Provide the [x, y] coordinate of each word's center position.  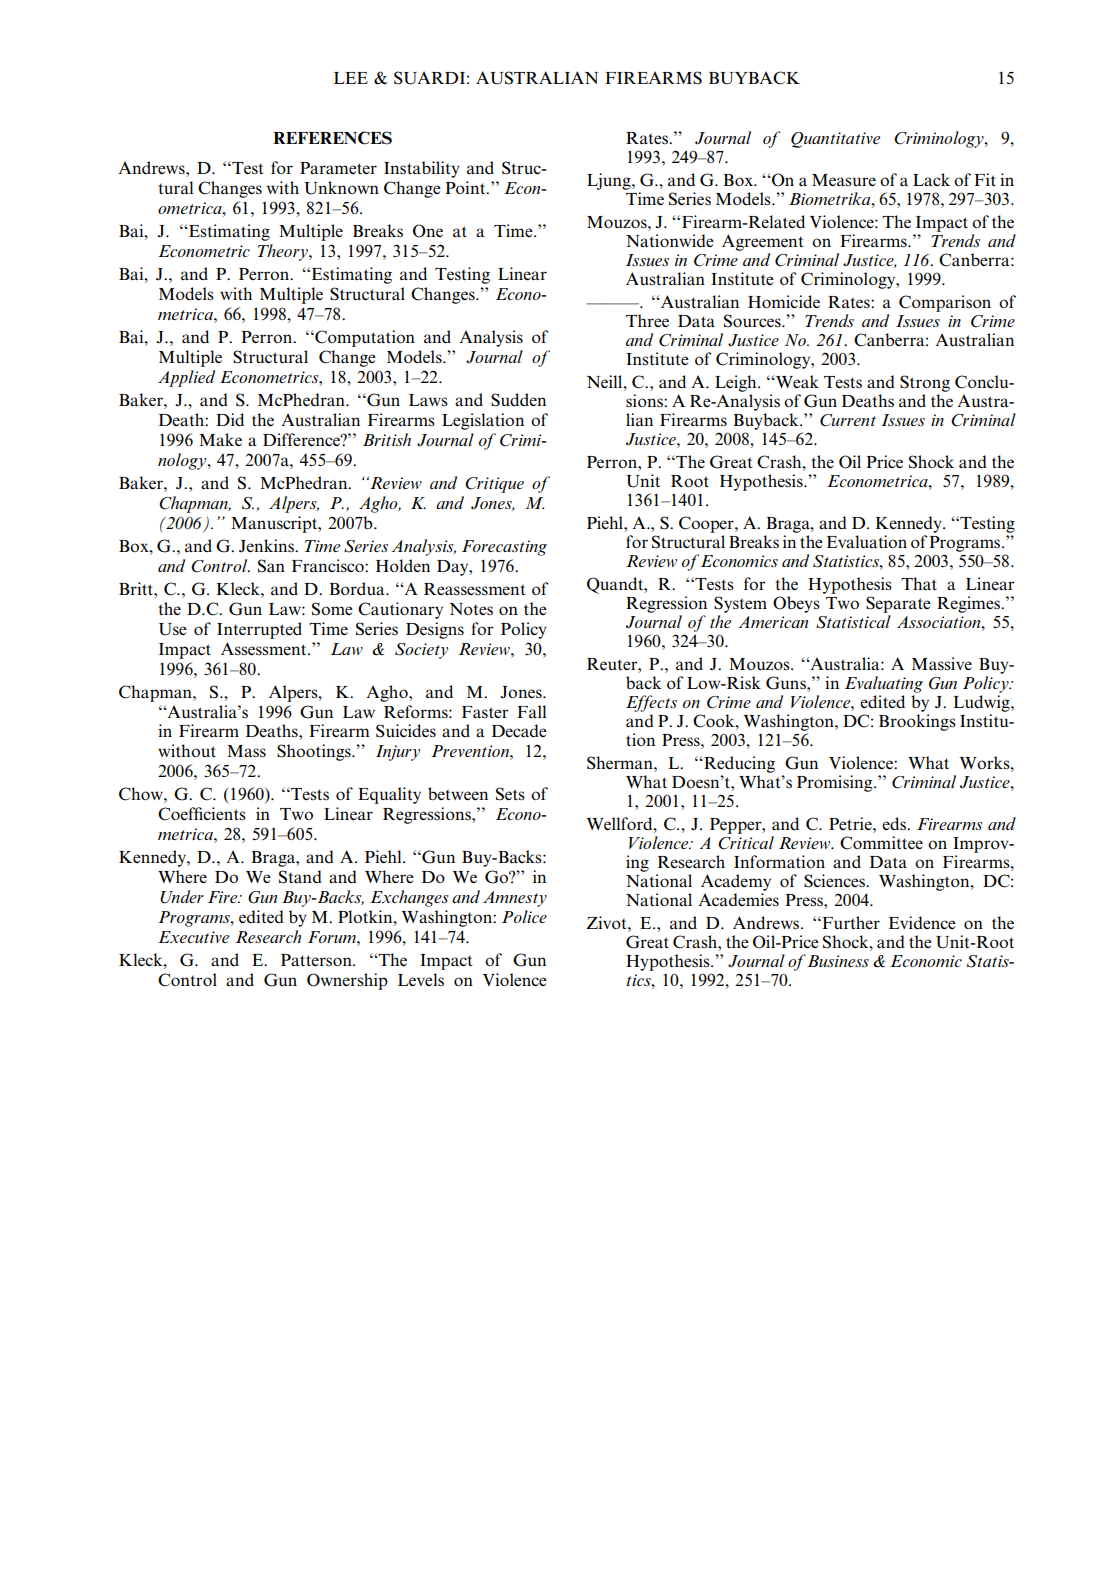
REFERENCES [332, 138]
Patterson [317, 960]
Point [466, 187]
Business [838, 961]
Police [524, 916]
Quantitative [835, 140]
